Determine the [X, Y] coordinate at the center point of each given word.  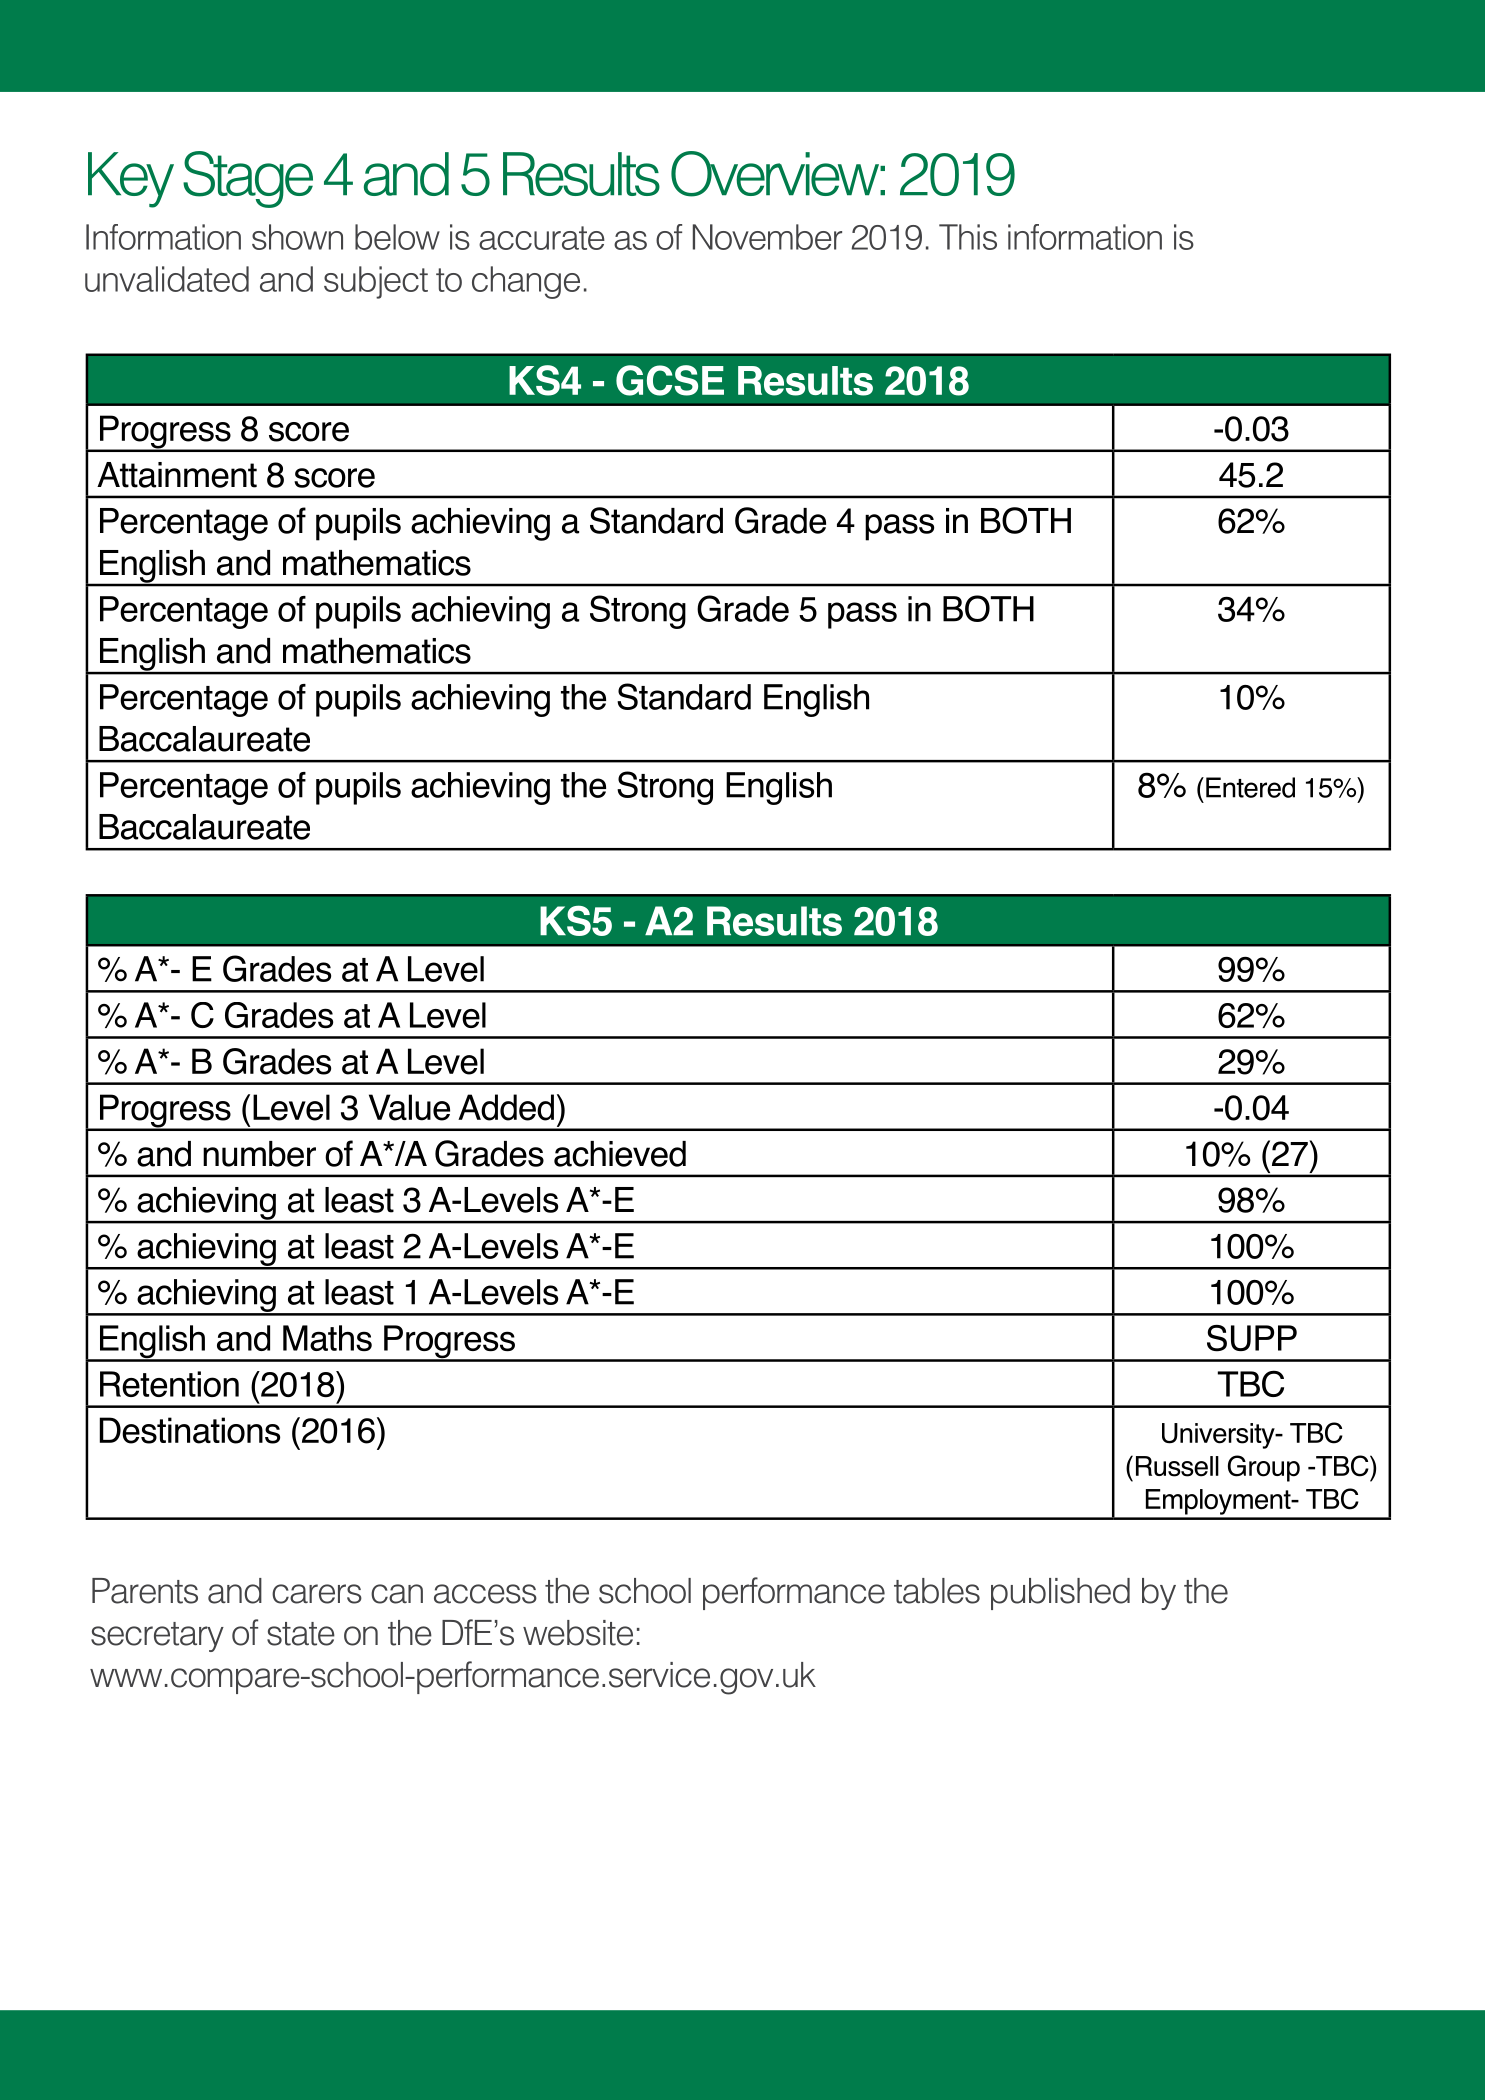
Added [506, 1107]
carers [317, 1594]
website [578, 1633]
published [1060, 1594]
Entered [1250, 787]
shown [297, 237]
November [767, 237]
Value [409, 1107]
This [968, 237]
